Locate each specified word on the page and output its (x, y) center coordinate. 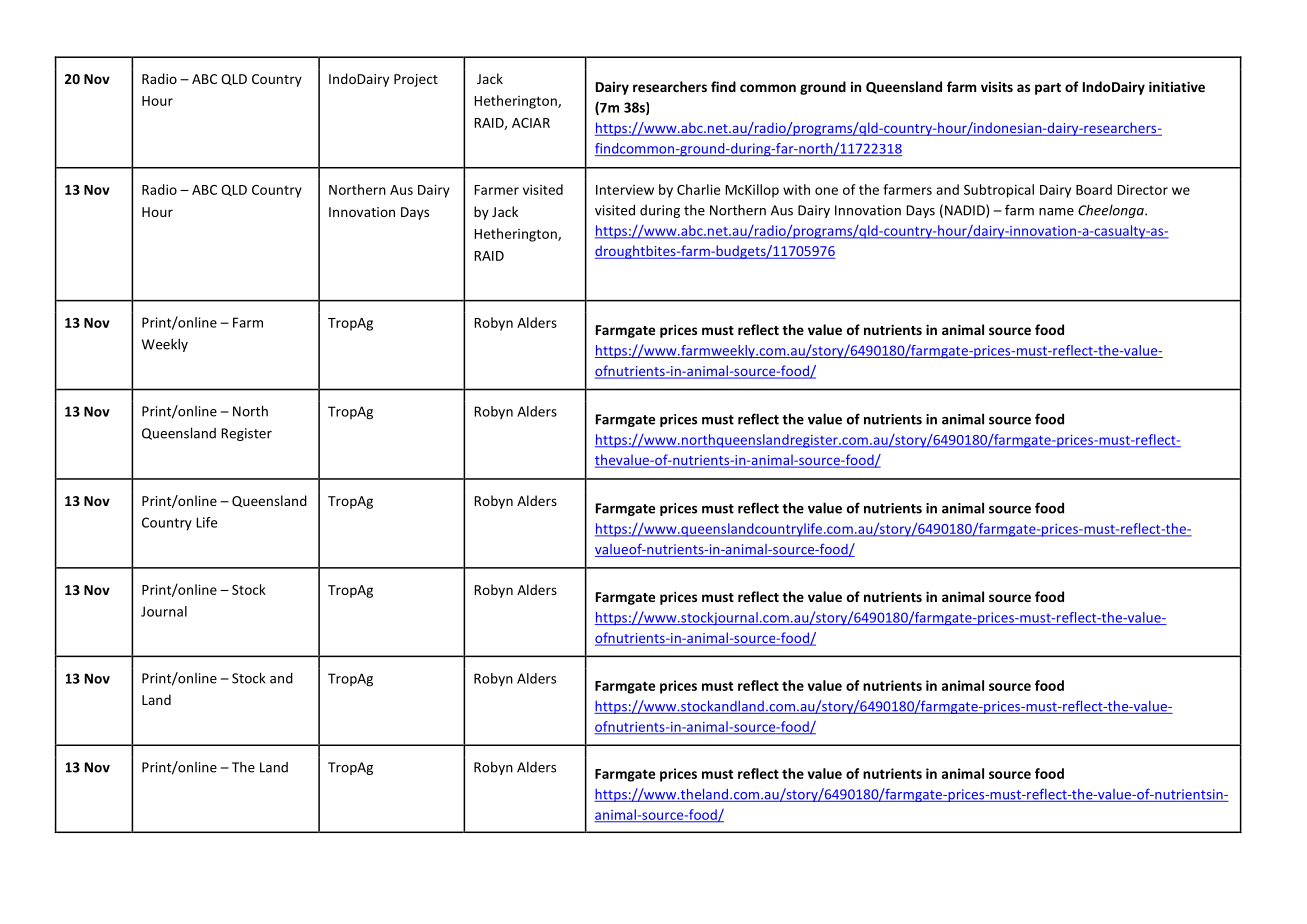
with (796, 189)
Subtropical (999, 191)
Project (416, 80)
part (1048, 89)
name (1056, 212)
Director (1142, 190)
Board (1094, 189)
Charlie (698, 189)
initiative (1177, 86)
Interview (625, 190)
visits (997, 87)
